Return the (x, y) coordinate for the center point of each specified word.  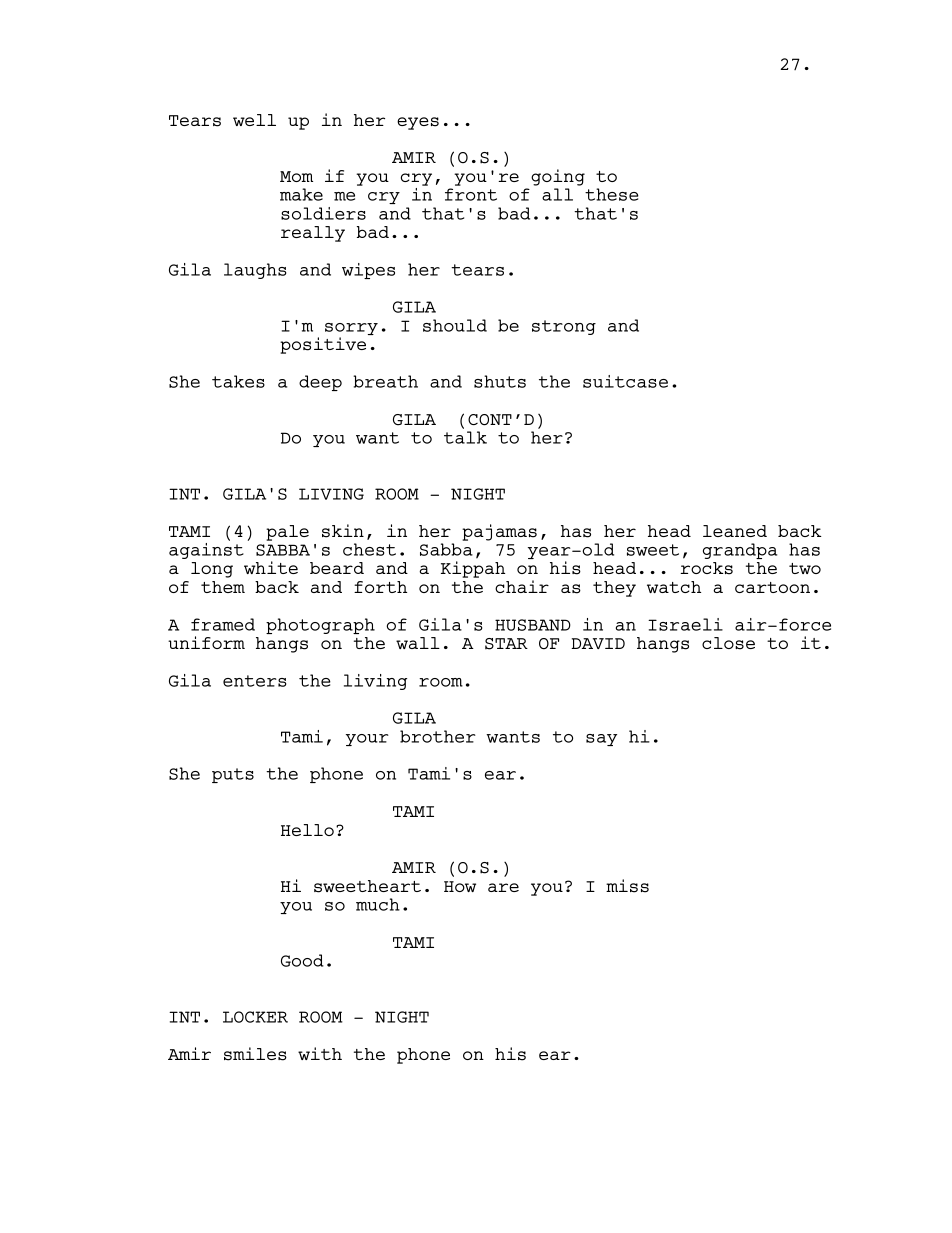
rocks (706, 568)
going (558, 177)
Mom (296, 176)
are (503, 887)
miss (627, 886)
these (612, 194)
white (271, 567)
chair (522, 586)
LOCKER (255, 1017)
